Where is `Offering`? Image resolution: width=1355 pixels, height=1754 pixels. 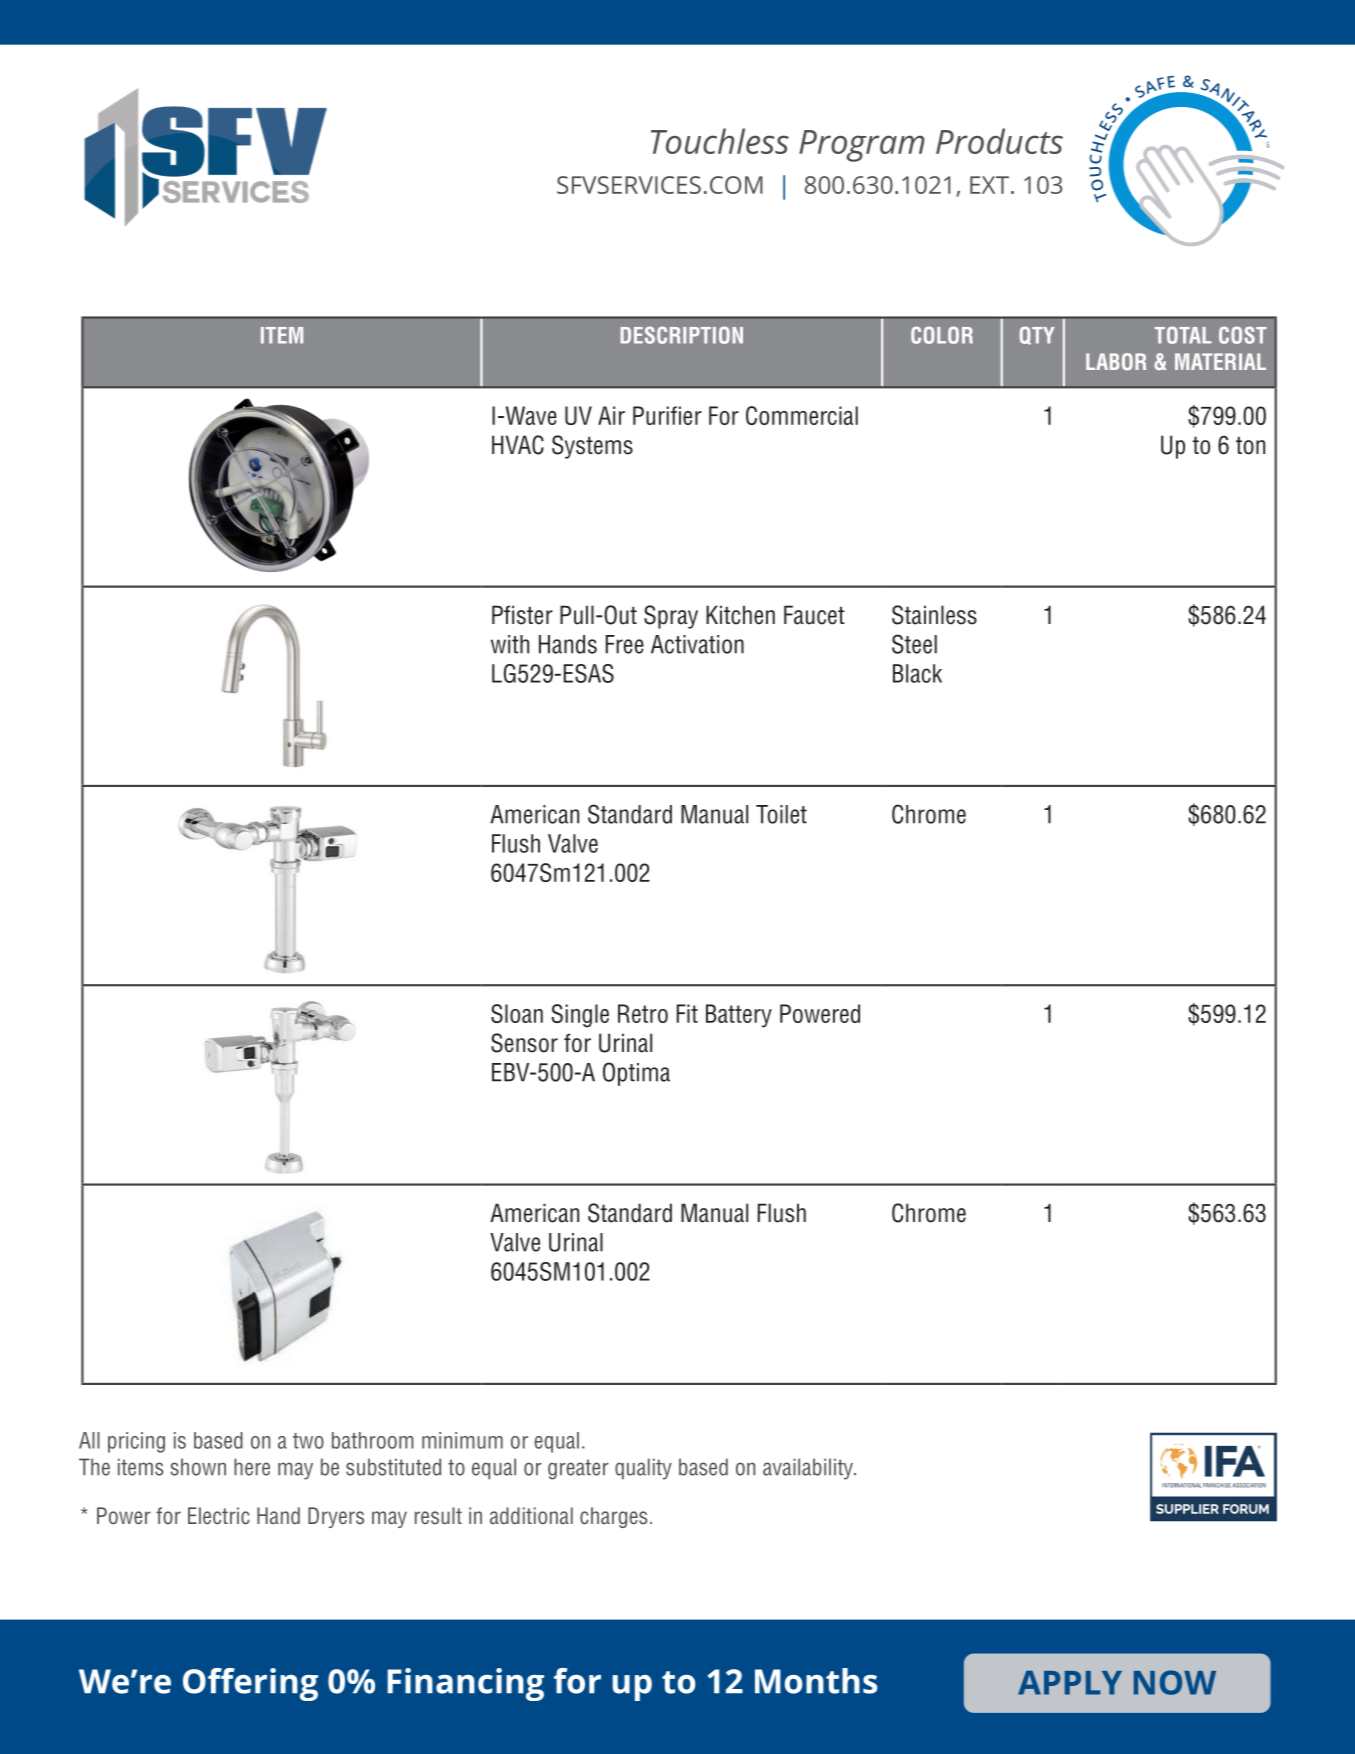 Offering is located at coordinates (250, 1684).
